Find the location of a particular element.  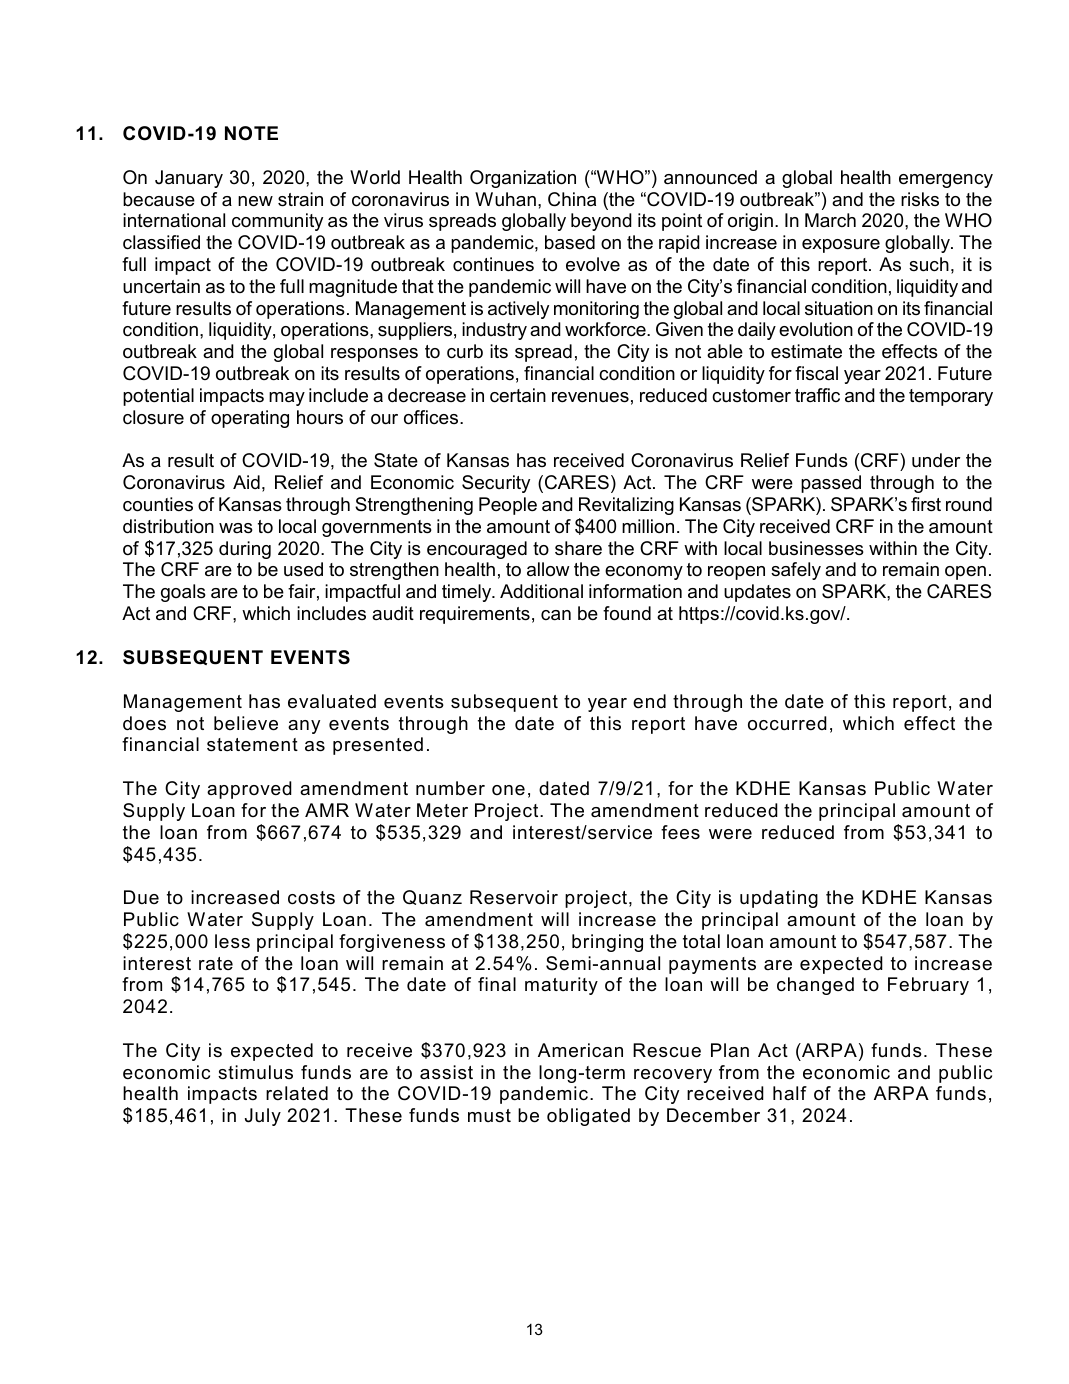

Additional is located at coordinates (541, 591).
